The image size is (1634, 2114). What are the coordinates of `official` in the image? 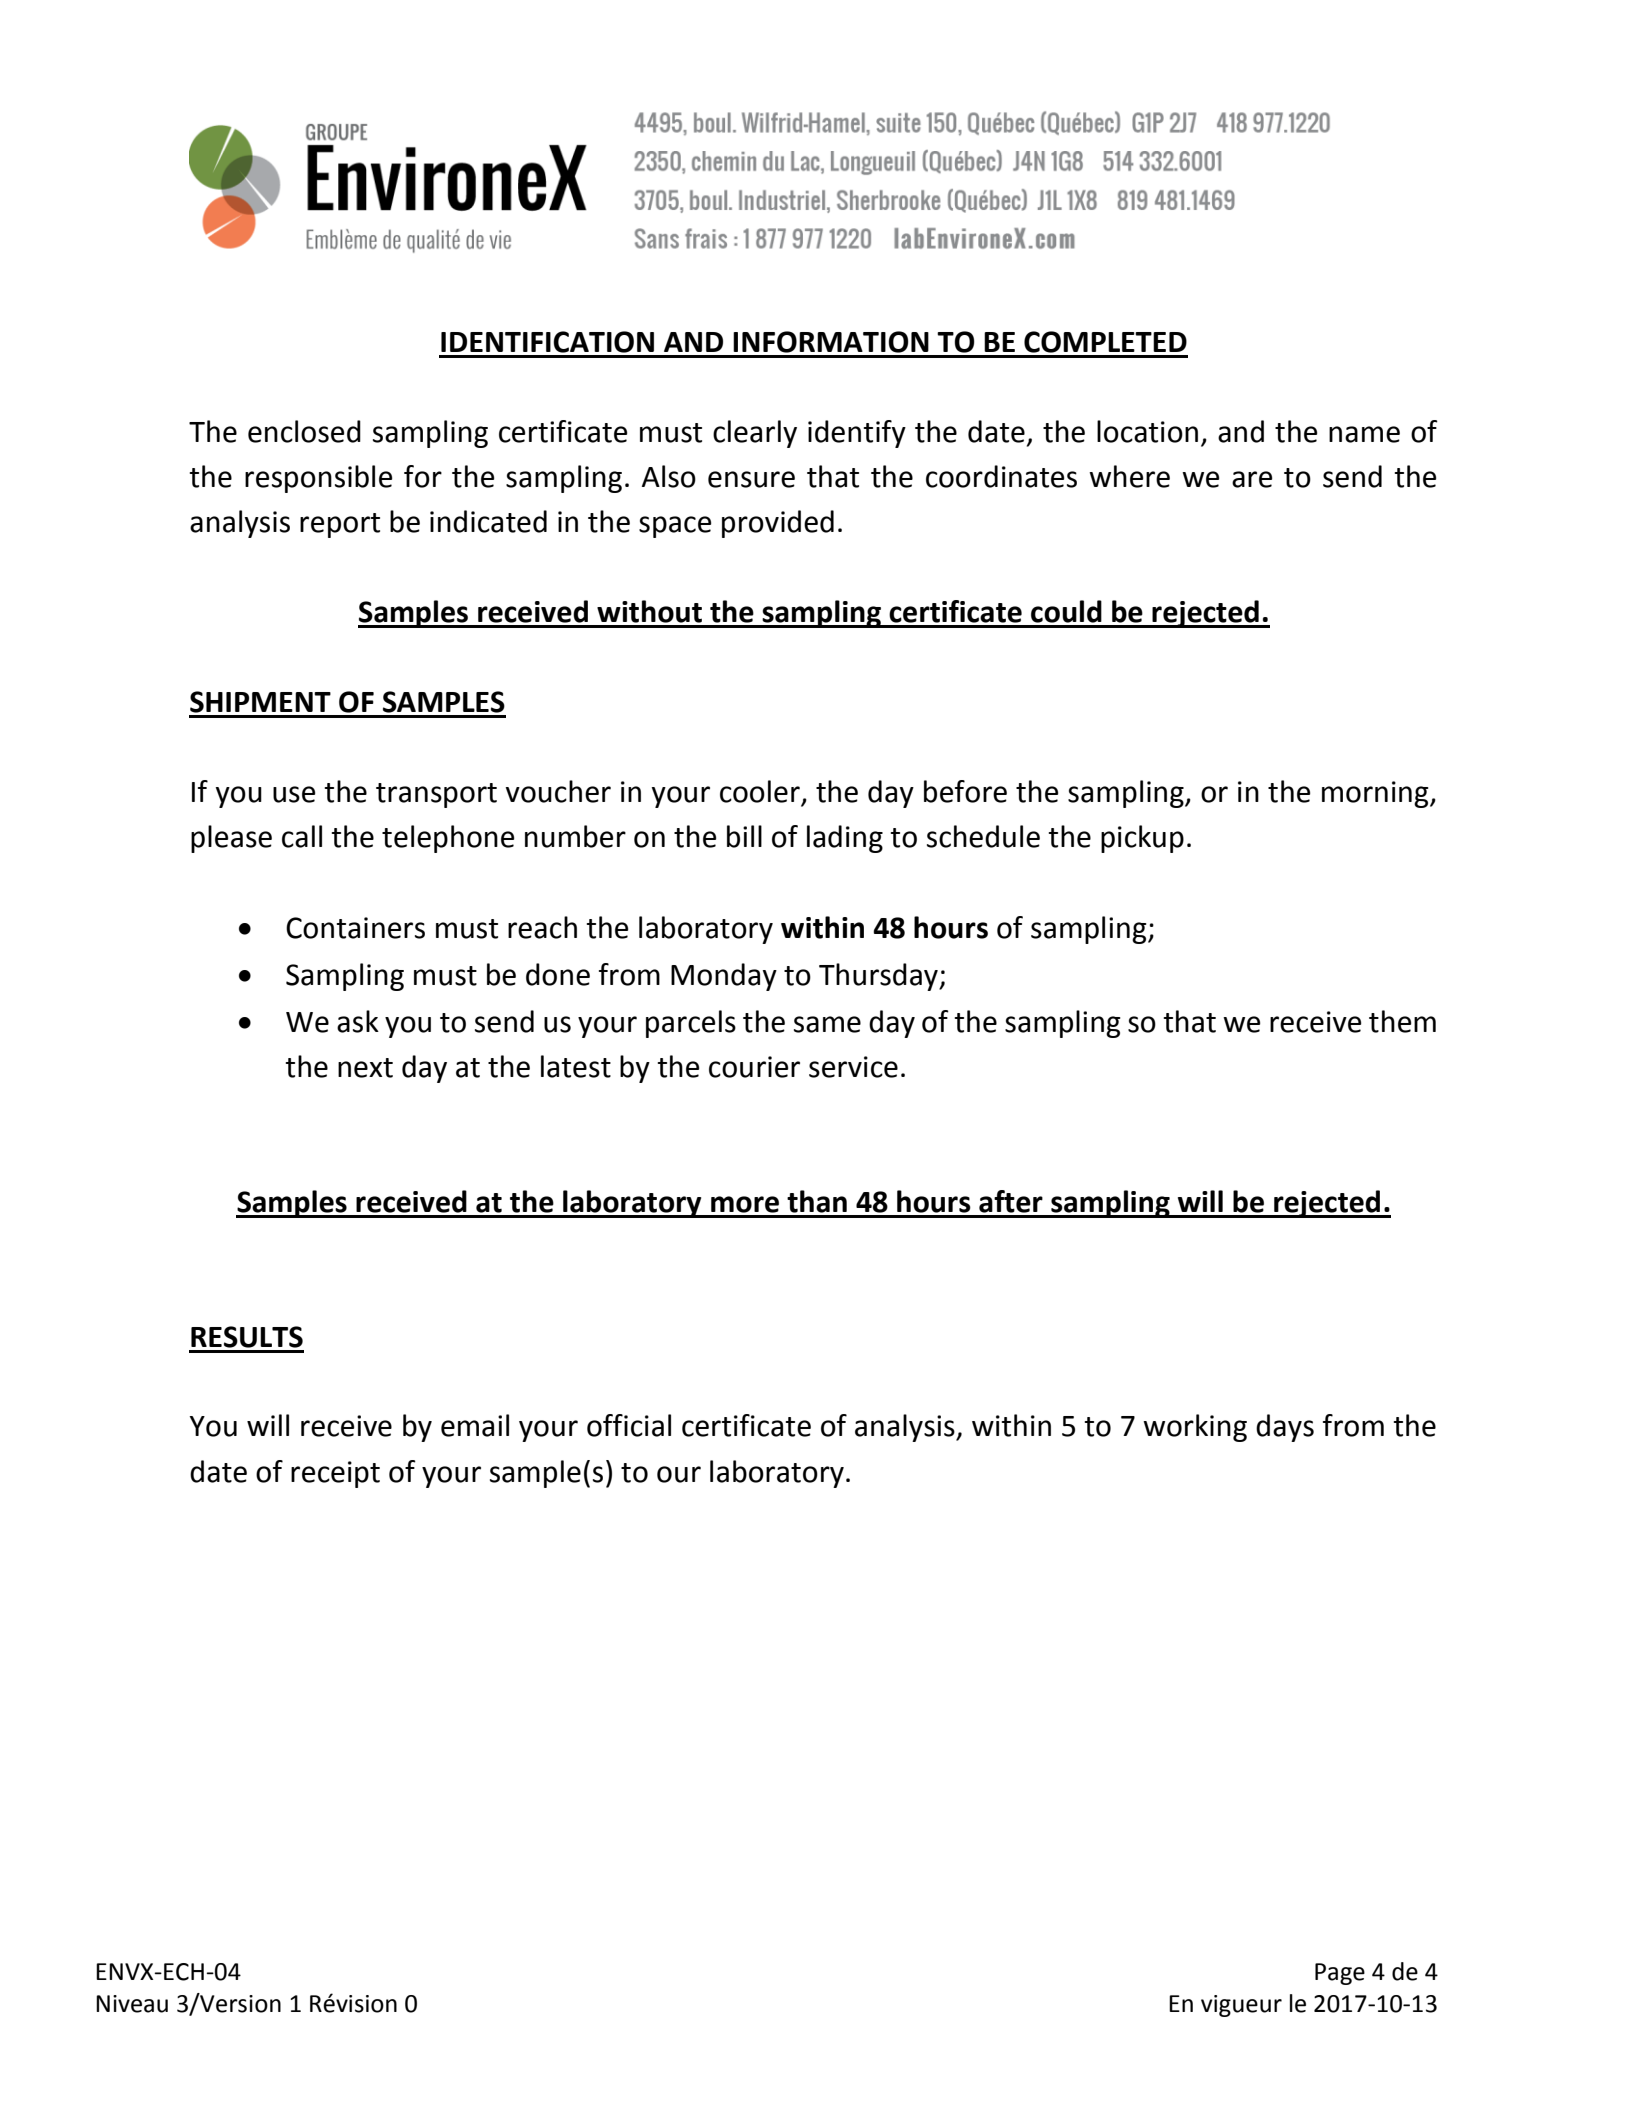 It's located at (629, 1425).
